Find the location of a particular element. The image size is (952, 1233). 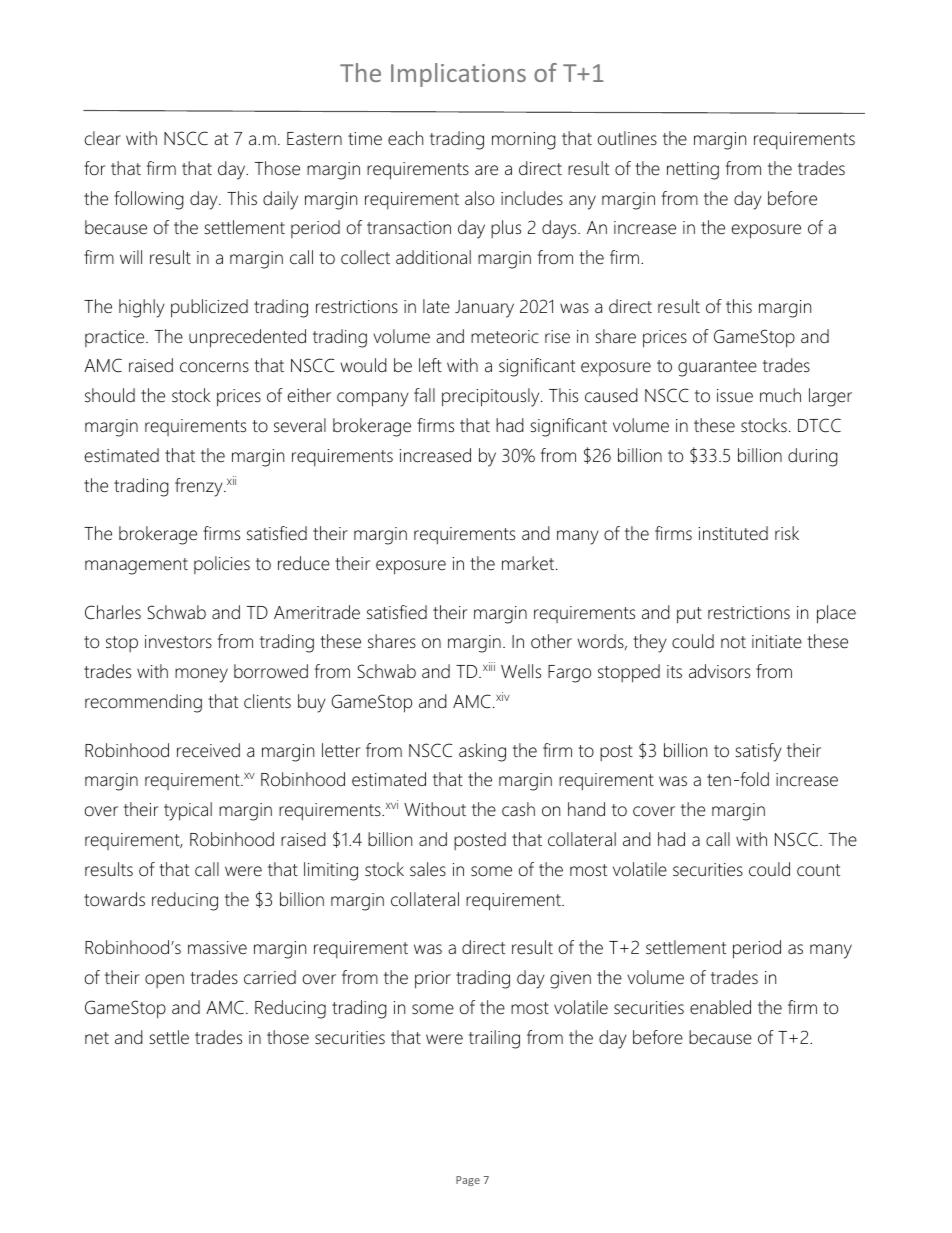

enabled is located at coordinates (720, 1007).
